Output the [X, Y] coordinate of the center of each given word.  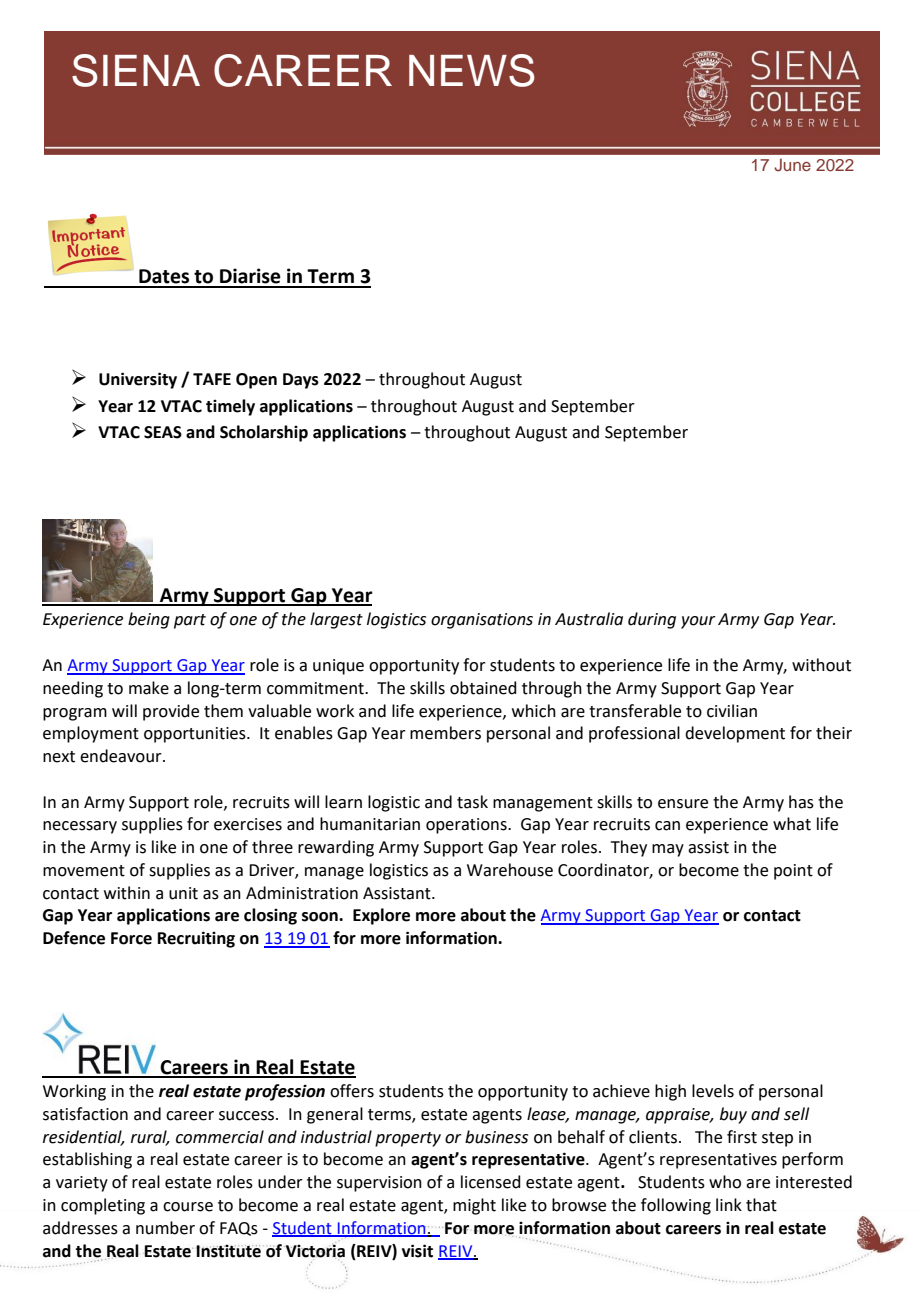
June [792, 165]
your [698, 622]
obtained [483, 688]
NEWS [472, 70]
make [149, 688]
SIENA [136, 70]
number [165, 1228]
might [474, 1206]
